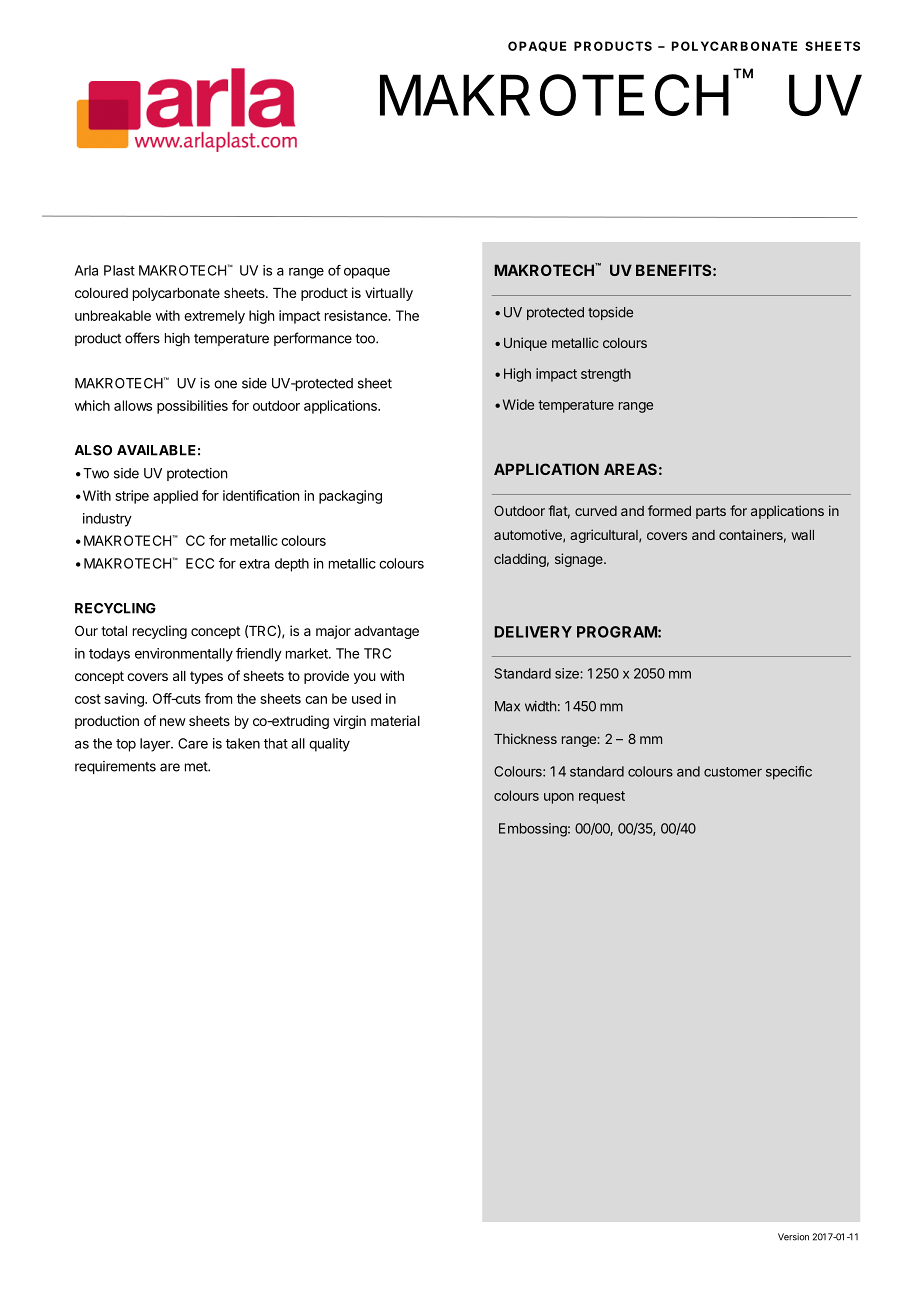  What do you see at coordinates (156, 745) in the image?
I see `layer` at bounding box center [156, 745].
